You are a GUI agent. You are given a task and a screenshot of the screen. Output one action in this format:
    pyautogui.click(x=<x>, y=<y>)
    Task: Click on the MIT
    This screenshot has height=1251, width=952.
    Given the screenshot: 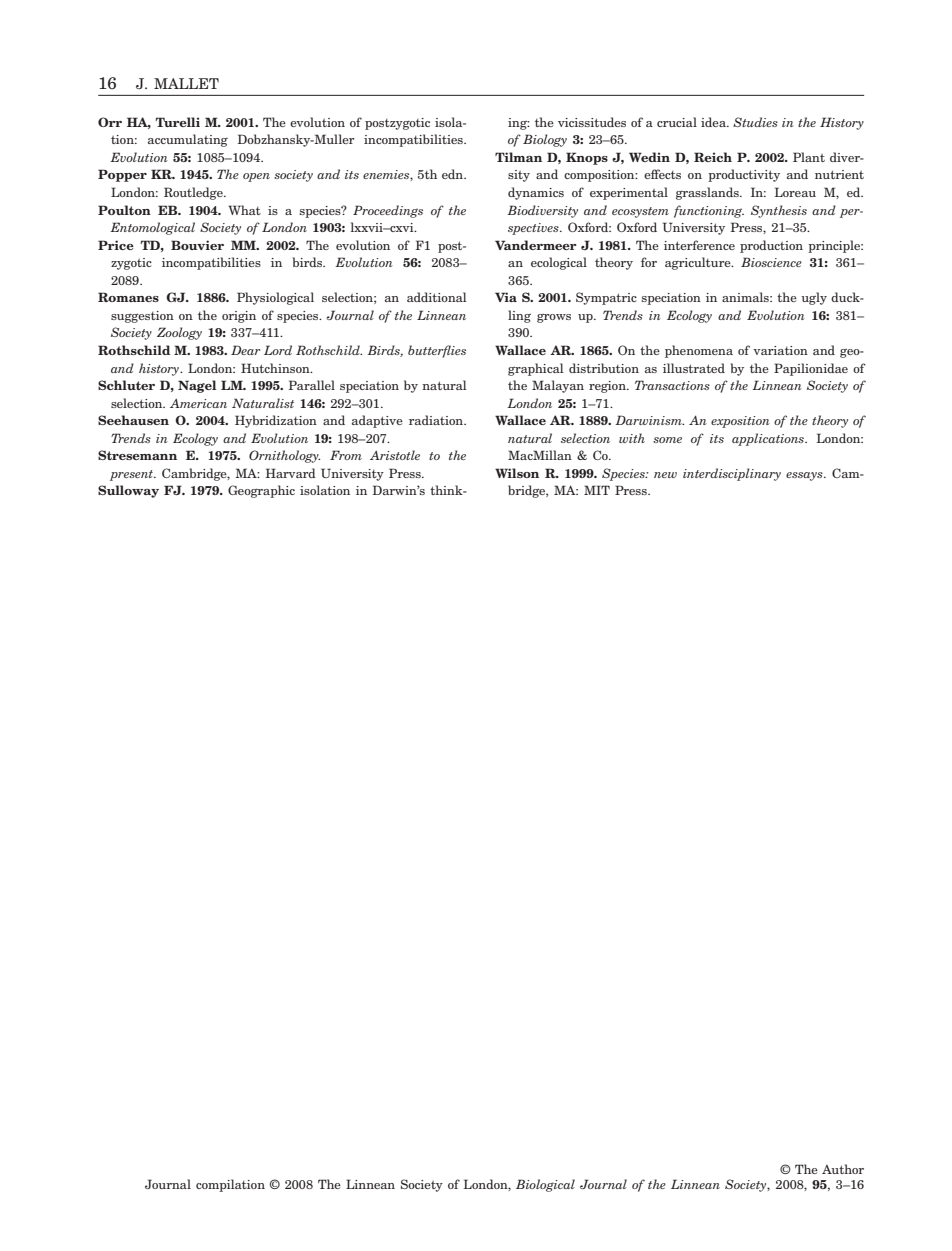 What is the action you would take?
    pyautogui.click(x=597, y=490)
